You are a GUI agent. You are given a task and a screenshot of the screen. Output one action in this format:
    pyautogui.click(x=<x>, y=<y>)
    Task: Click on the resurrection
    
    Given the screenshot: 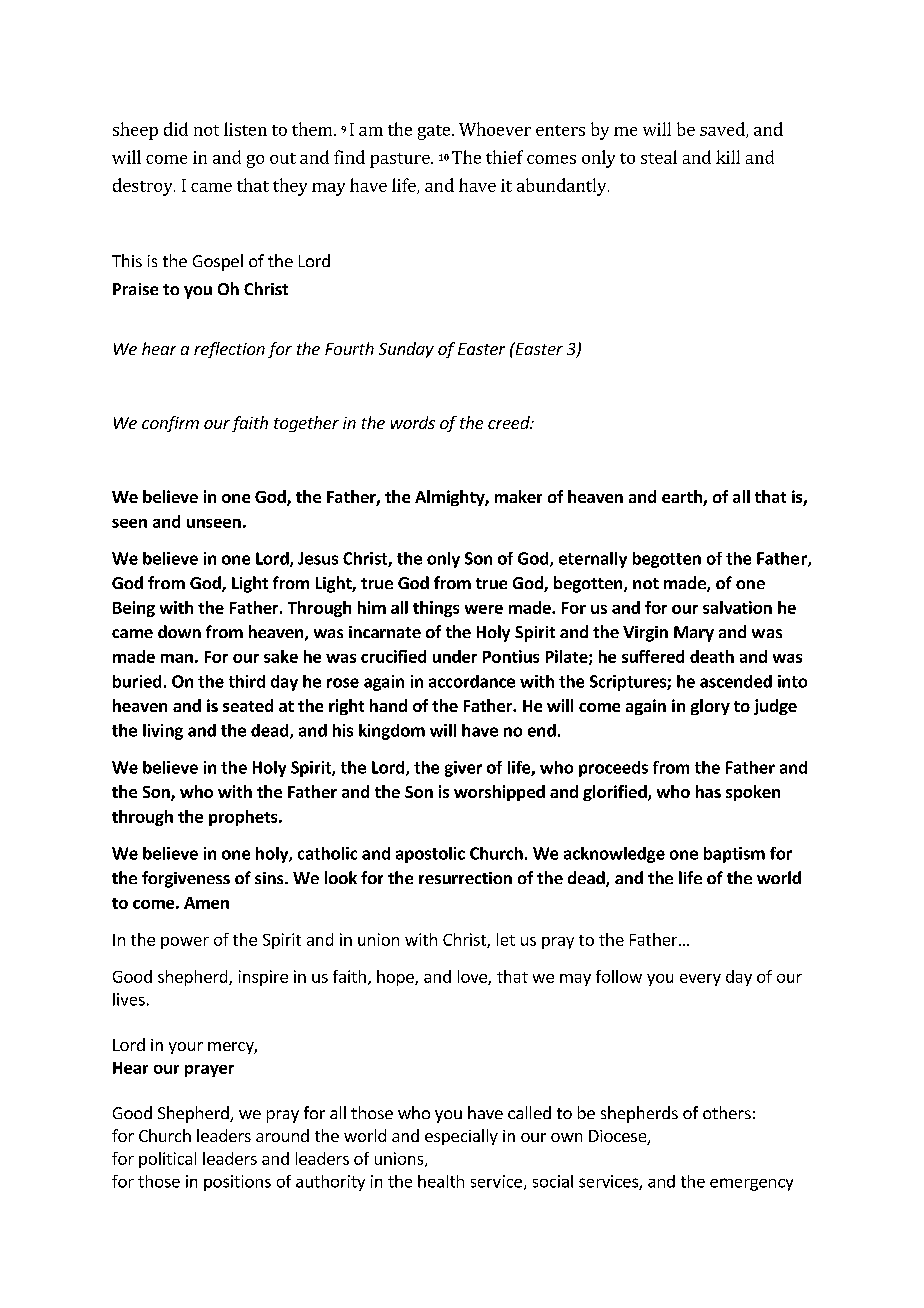 What is the action you would take?
    pyautogui.click(x=465, y=878)
